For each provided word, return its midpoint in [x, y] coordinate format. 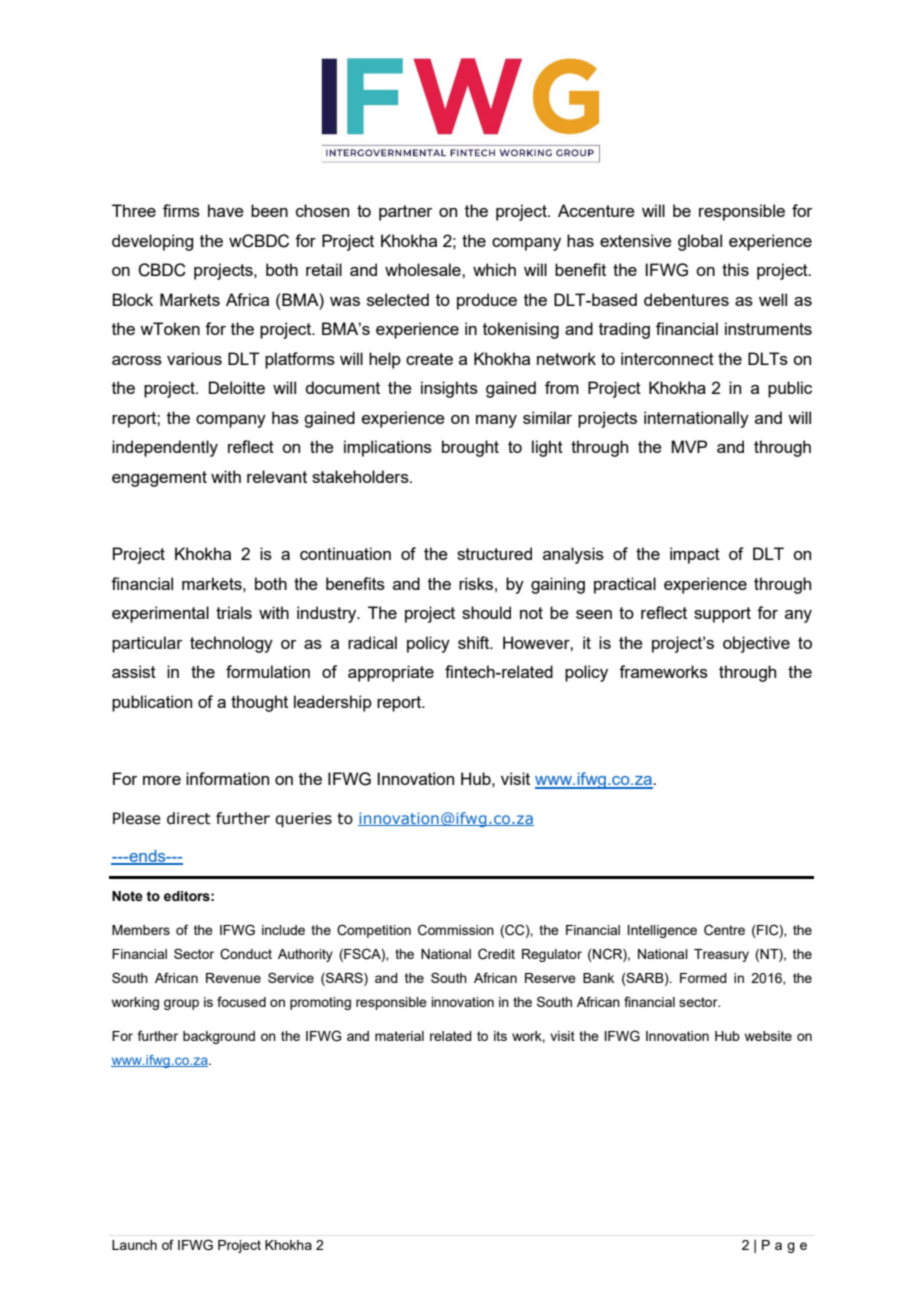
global [700, 242]
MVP [689, 446]
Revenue [233, 978]
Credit [496, 954]
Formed [703, 978]
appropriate [391, 673]
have [226, 210]
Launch [134, 1245]
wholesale [424, 269]
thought [259, 703]
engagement [159, 479]
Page [784, 1246]
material [399, 1036]
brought [470, 448]
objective [756, 644]
